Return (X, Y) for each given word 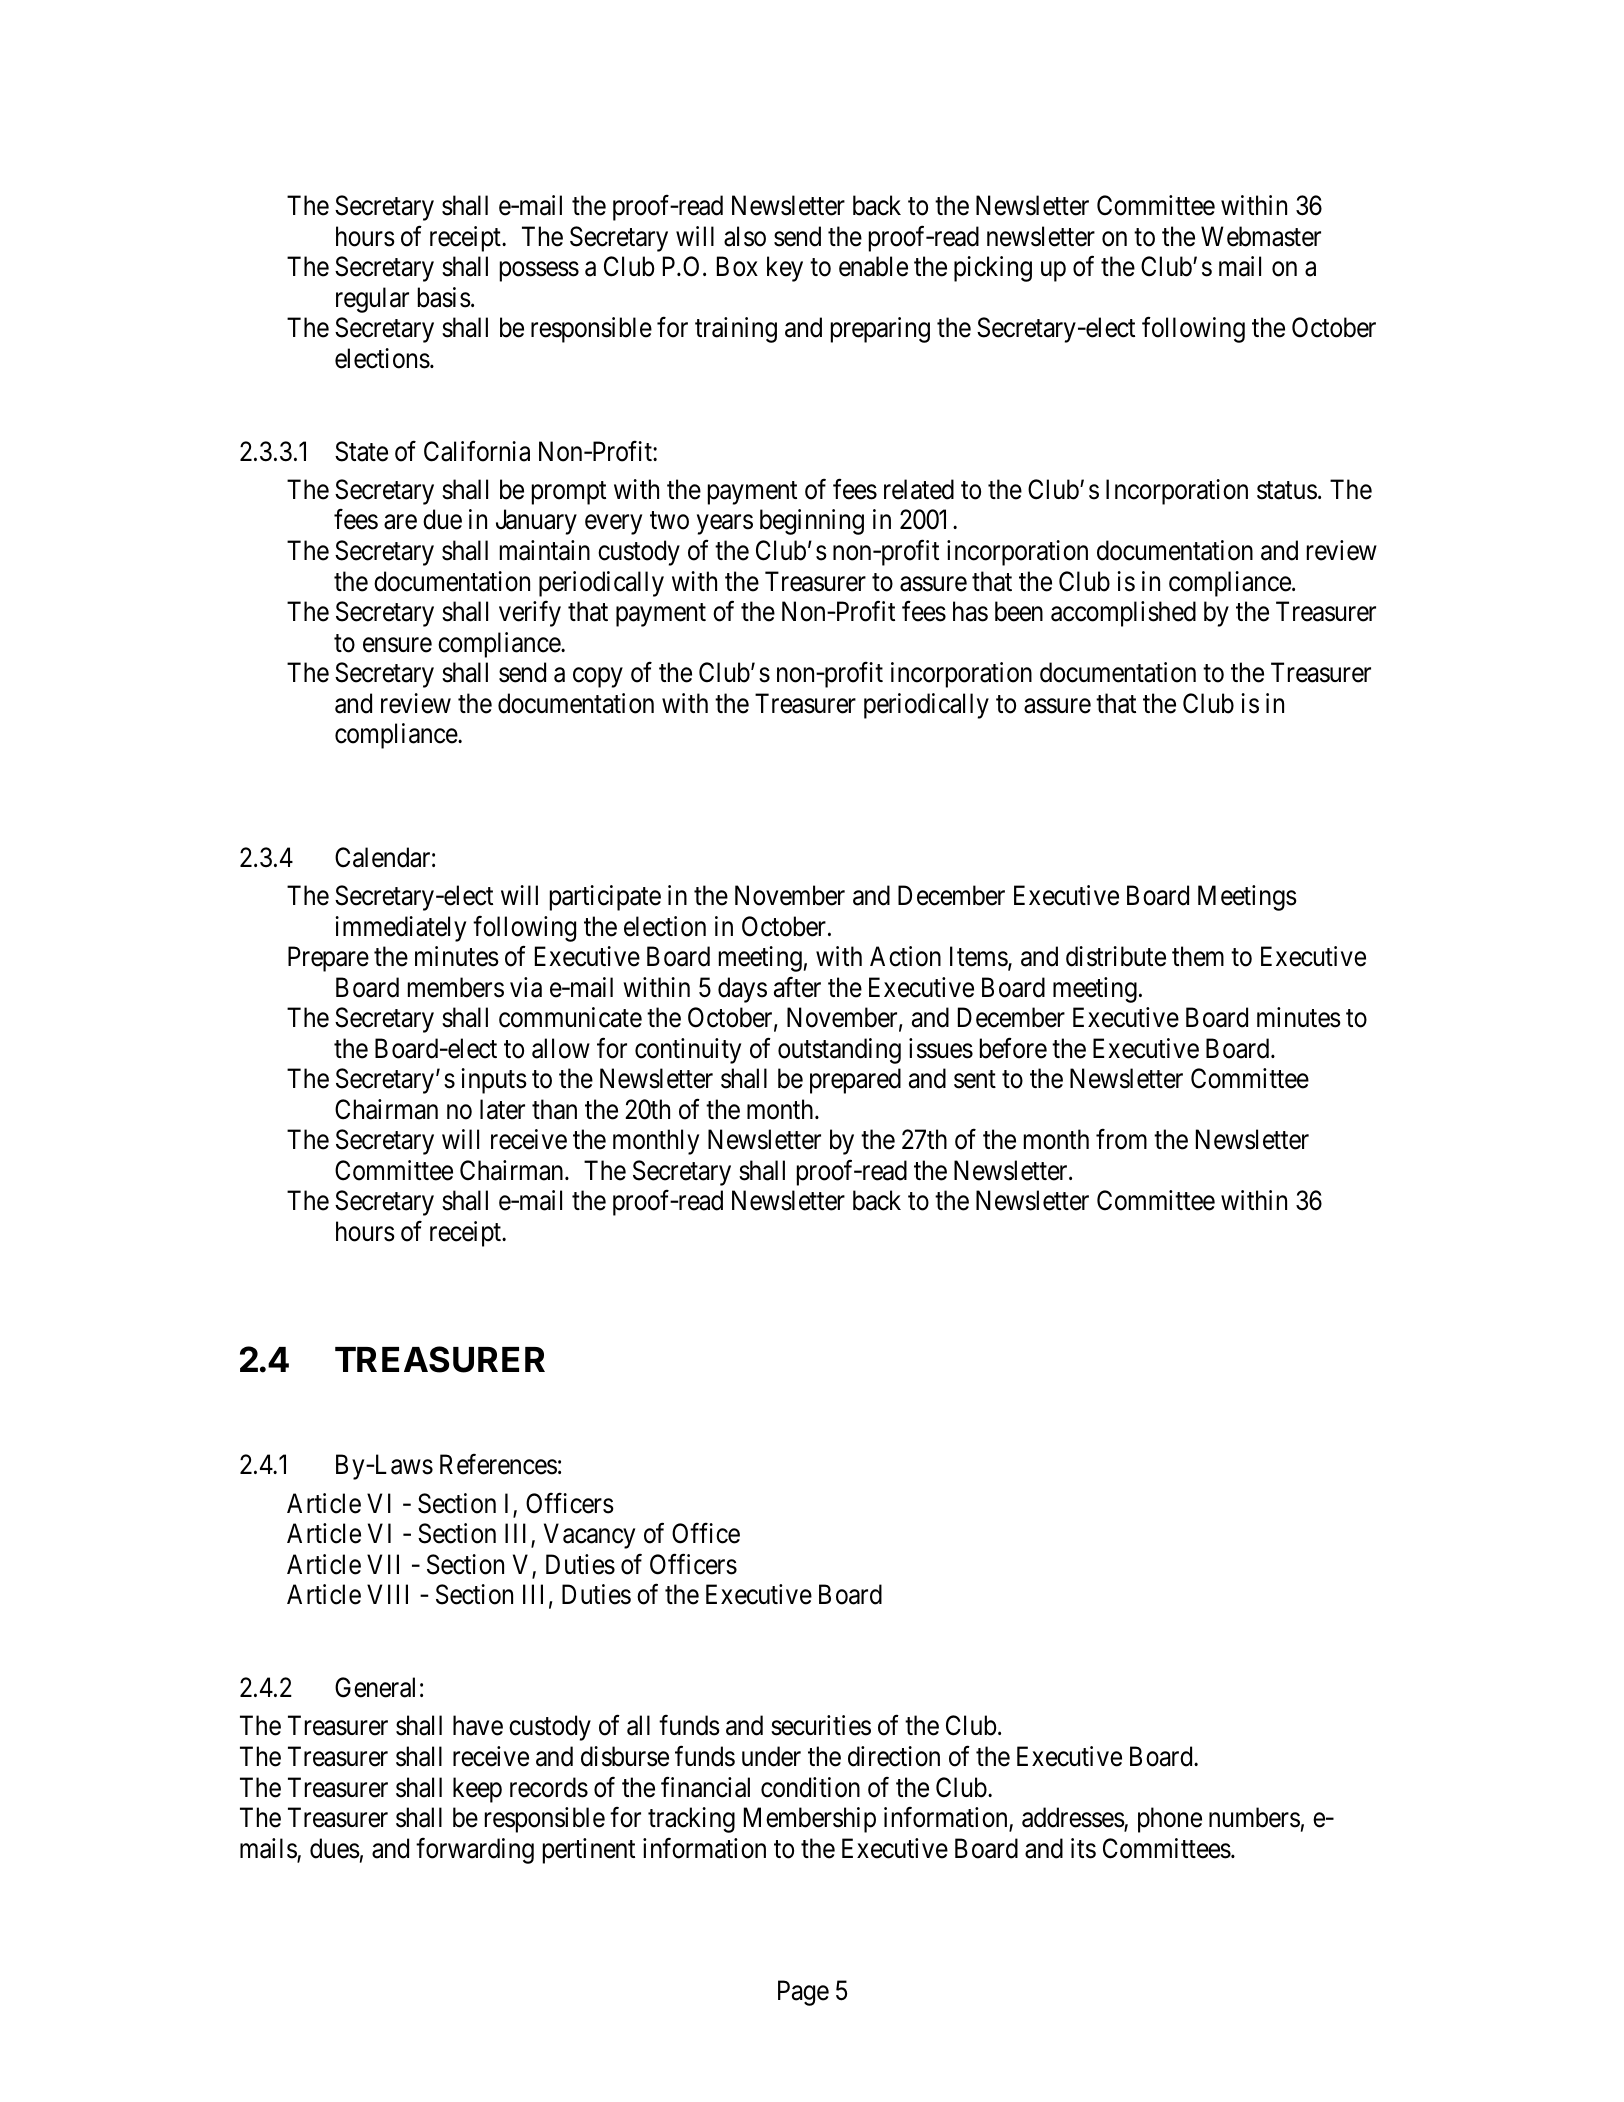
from (1121, 1139)
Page (803, 1993)
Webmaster (1261, 236)
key (785, 269)
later (502, 1109)
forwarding (475, 1851)
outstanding (839, 1051)
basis (444, 297)
